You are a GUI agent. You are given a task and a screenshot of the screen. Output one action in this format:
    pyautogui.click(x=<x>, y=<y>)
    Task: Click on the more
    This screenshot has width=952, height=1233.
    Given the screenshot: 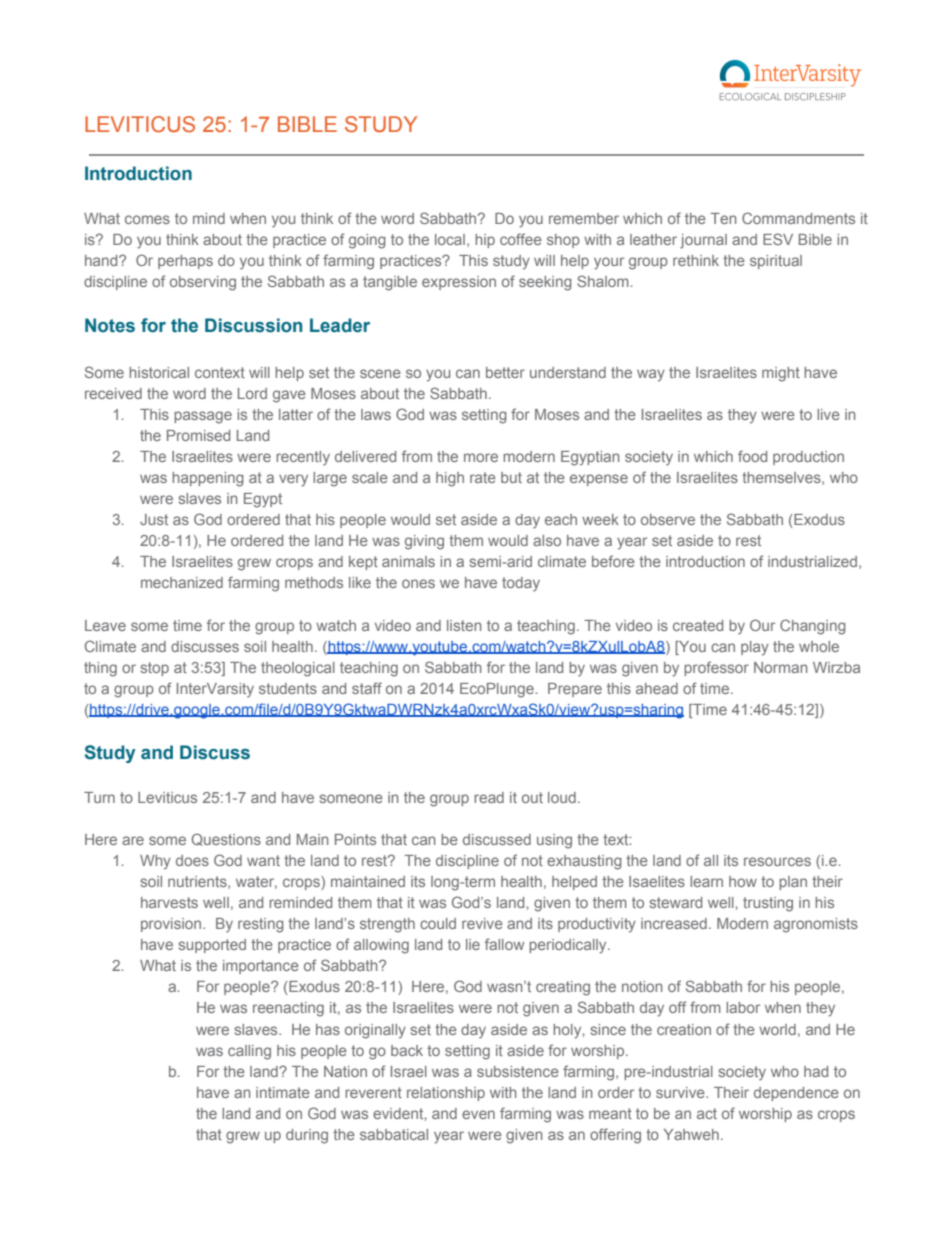 What is the action you would take?
    pyautogui.click(x=481, y=457)
